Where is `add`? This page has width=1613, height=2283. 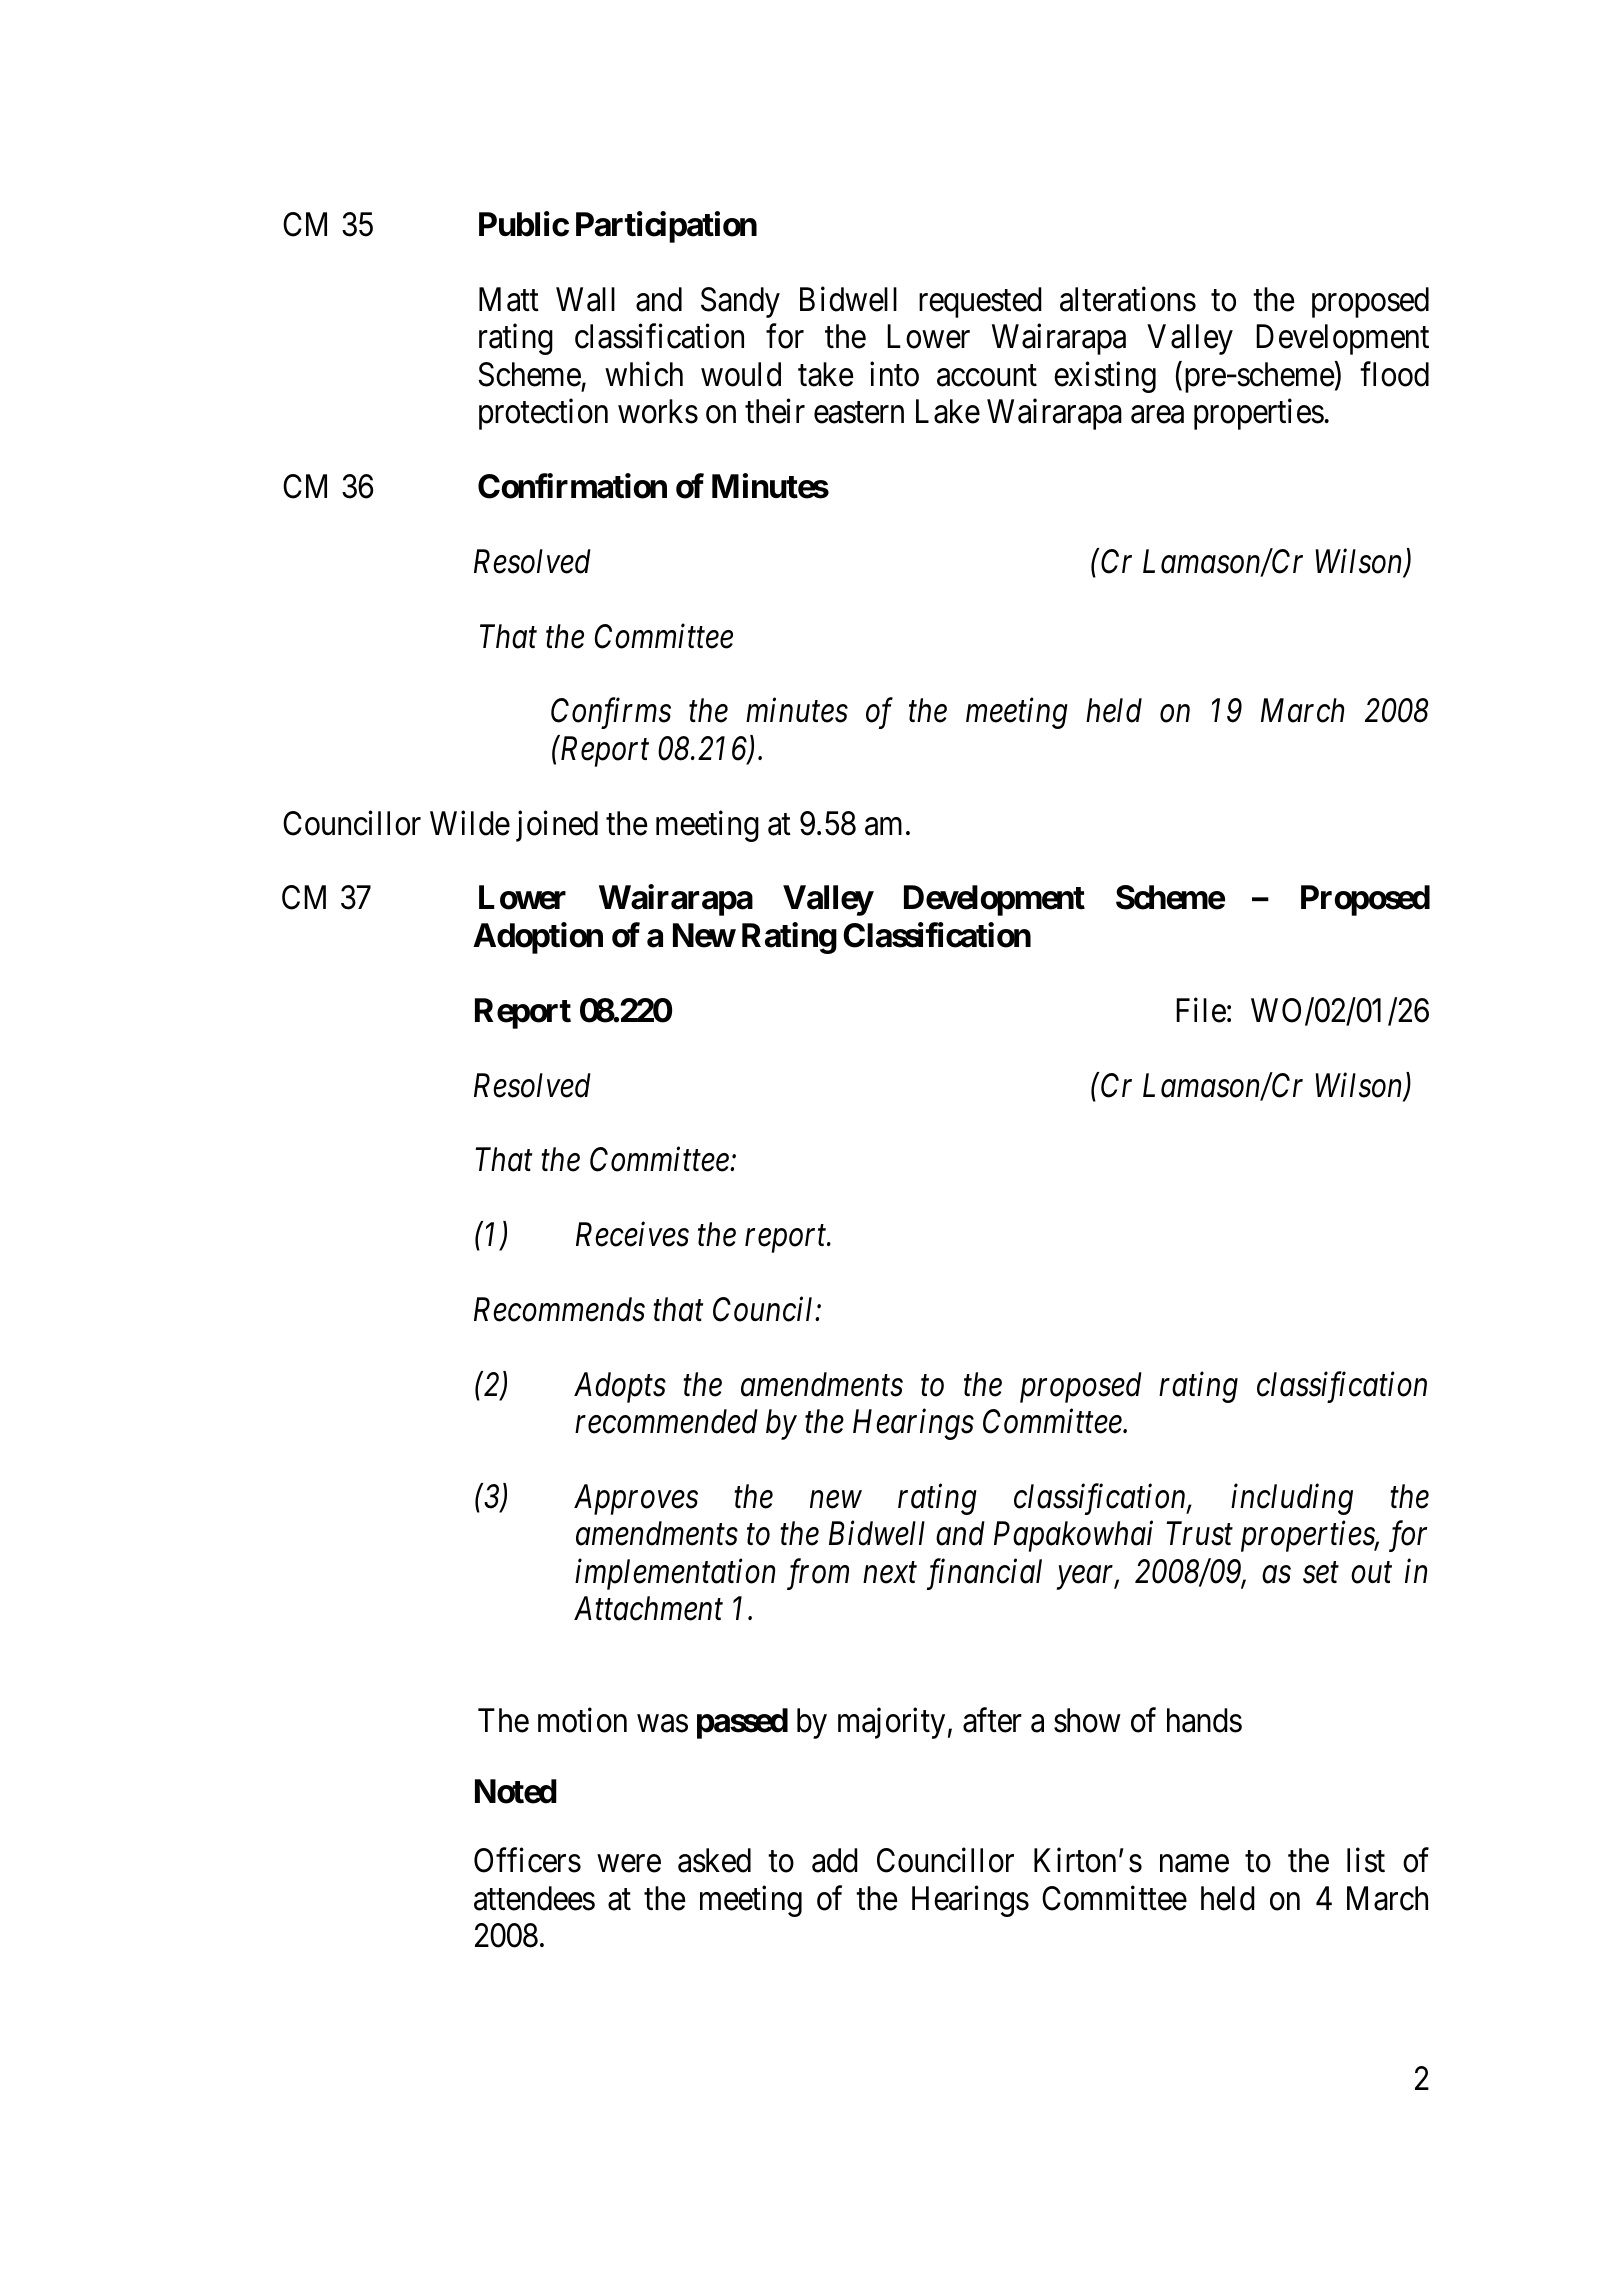
add is located at coordinates (835, 1860).
